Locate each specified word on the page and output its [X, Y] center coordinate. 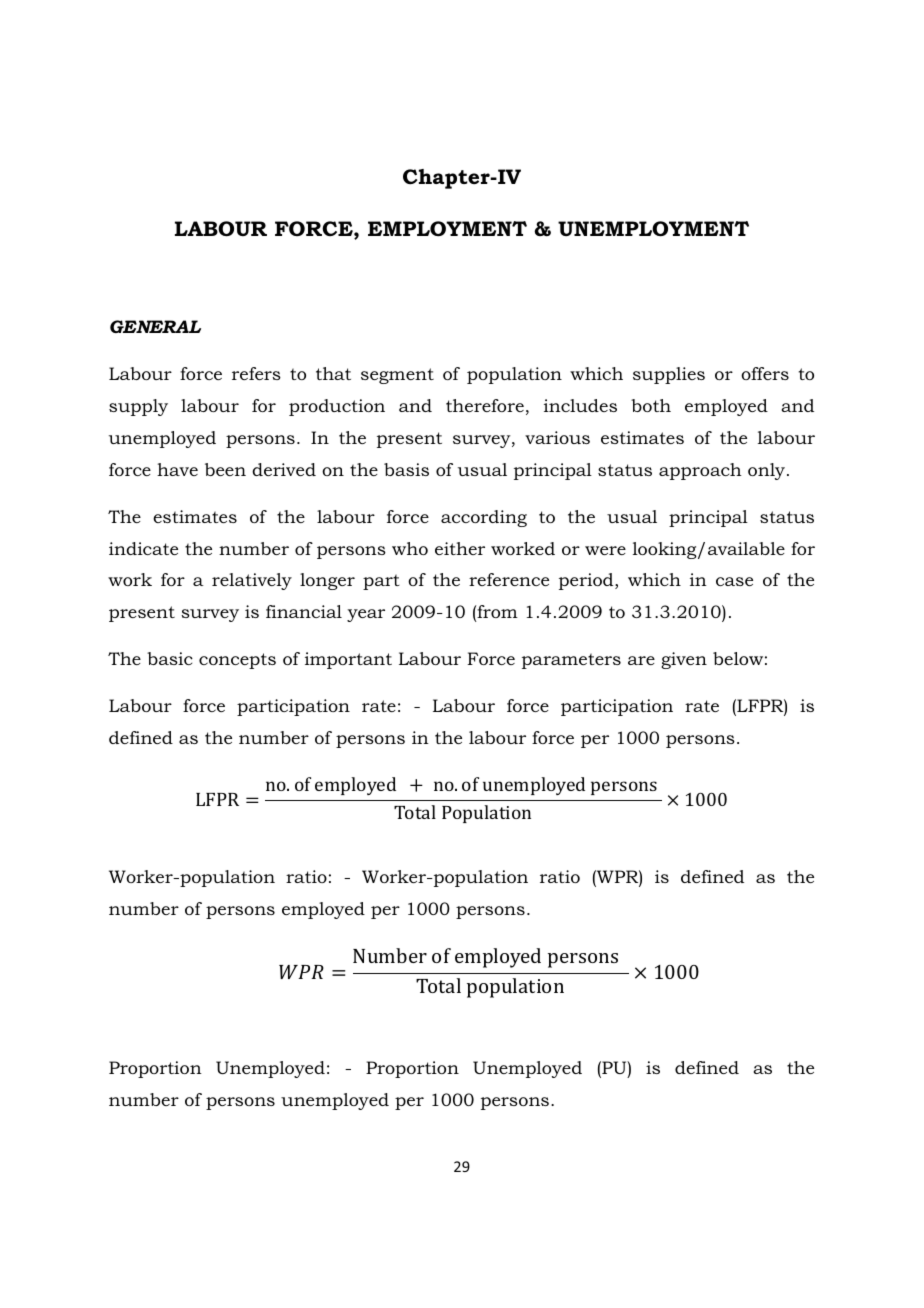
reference [509, 579]
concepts [237, 661]
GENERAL [155, 326]
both [651, 405]
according [484, 518]
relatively [252, 581]
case [734, 581]
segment [397, 376]
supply [138, 407]
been [225, 469]
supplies [669, 375]
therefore [485, 405]
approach [700, 471]
